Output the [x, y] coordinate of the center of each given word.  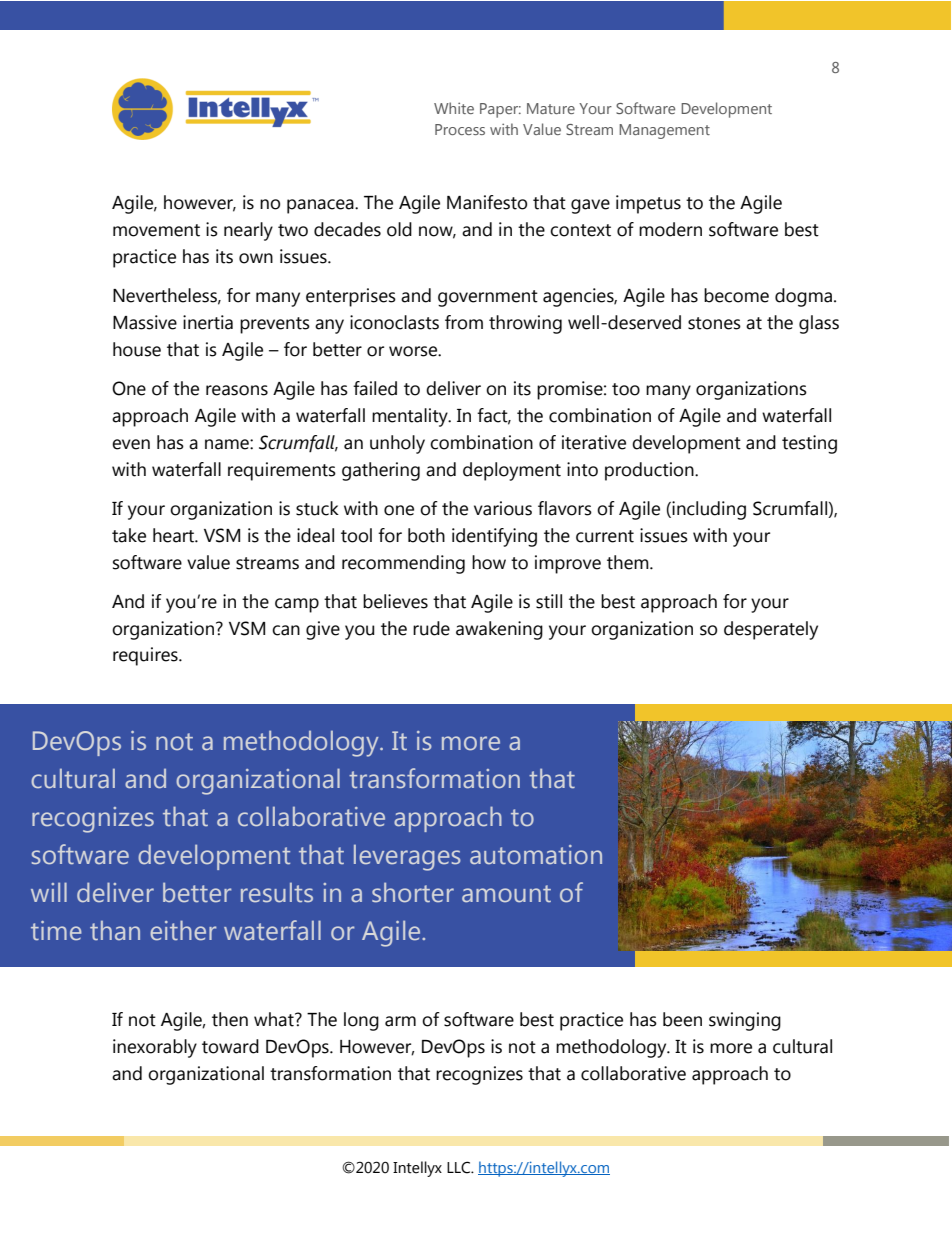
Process [460, 129]
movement [156, 230]
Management [664, 131]
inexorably [155, 1048]
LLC [459, 1167]
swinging [745, 1021]
